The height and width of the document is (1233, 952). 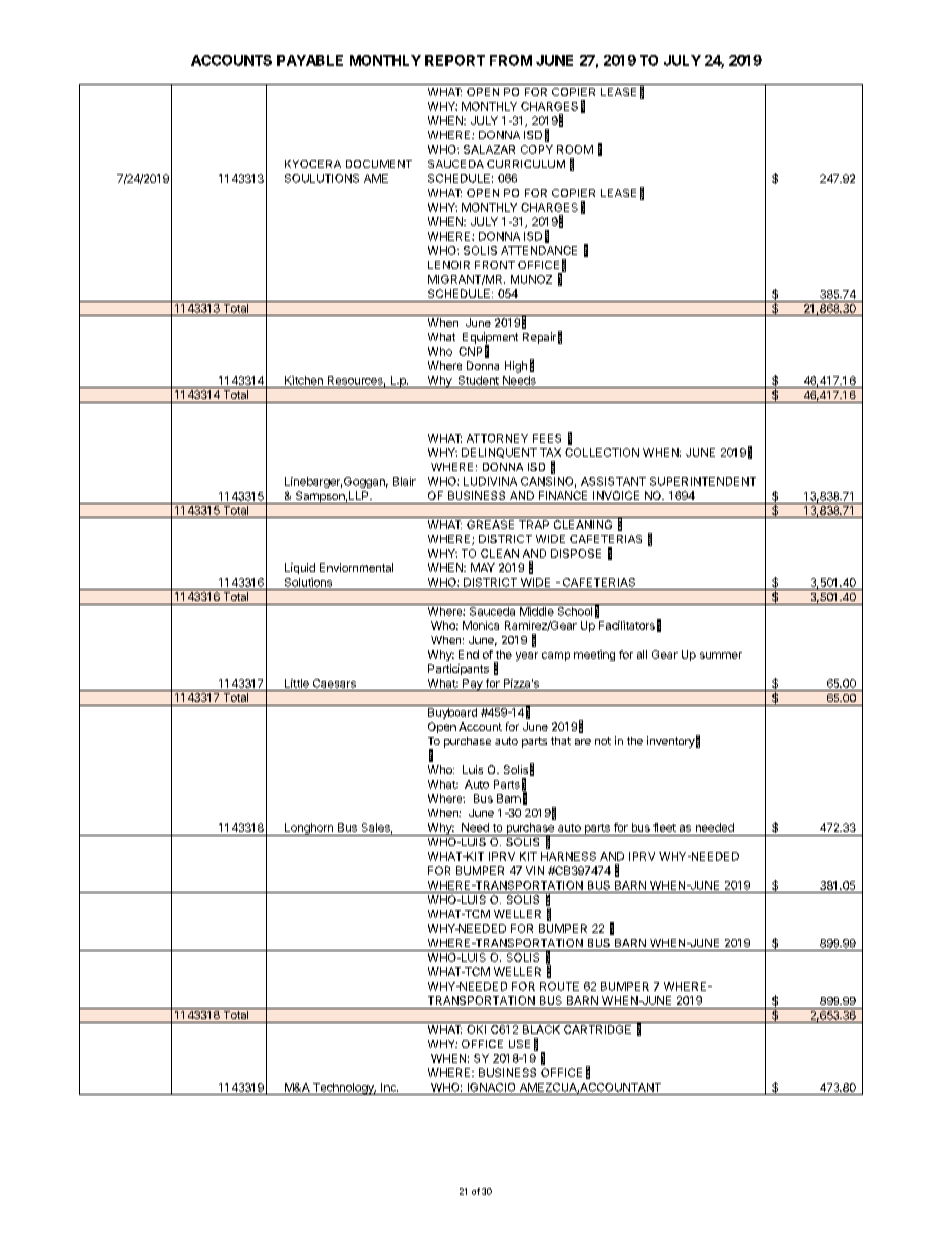 I want to click on Inc, so click(x=389, y=1087).
